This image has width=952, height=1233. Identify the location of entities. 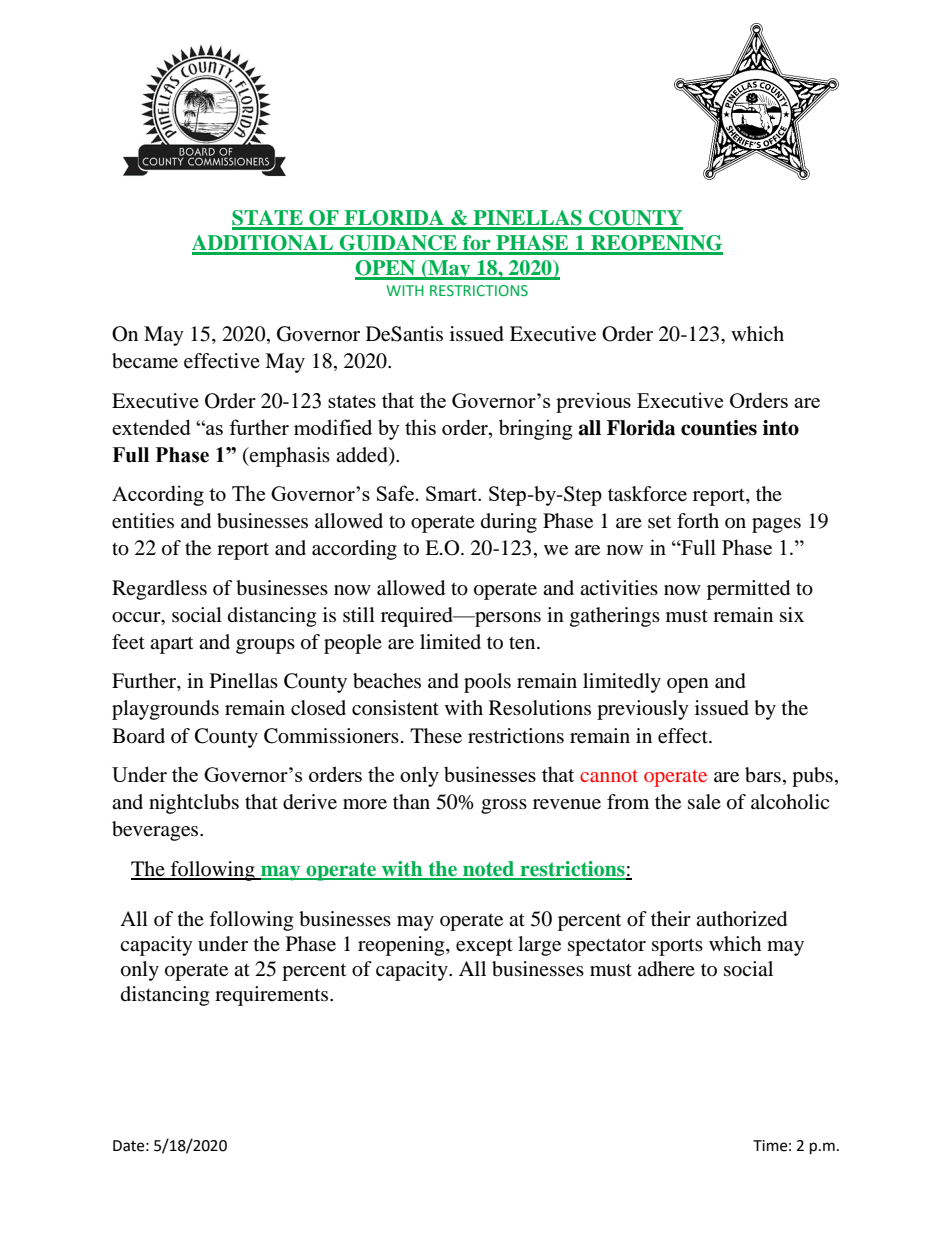
(143, 521).
